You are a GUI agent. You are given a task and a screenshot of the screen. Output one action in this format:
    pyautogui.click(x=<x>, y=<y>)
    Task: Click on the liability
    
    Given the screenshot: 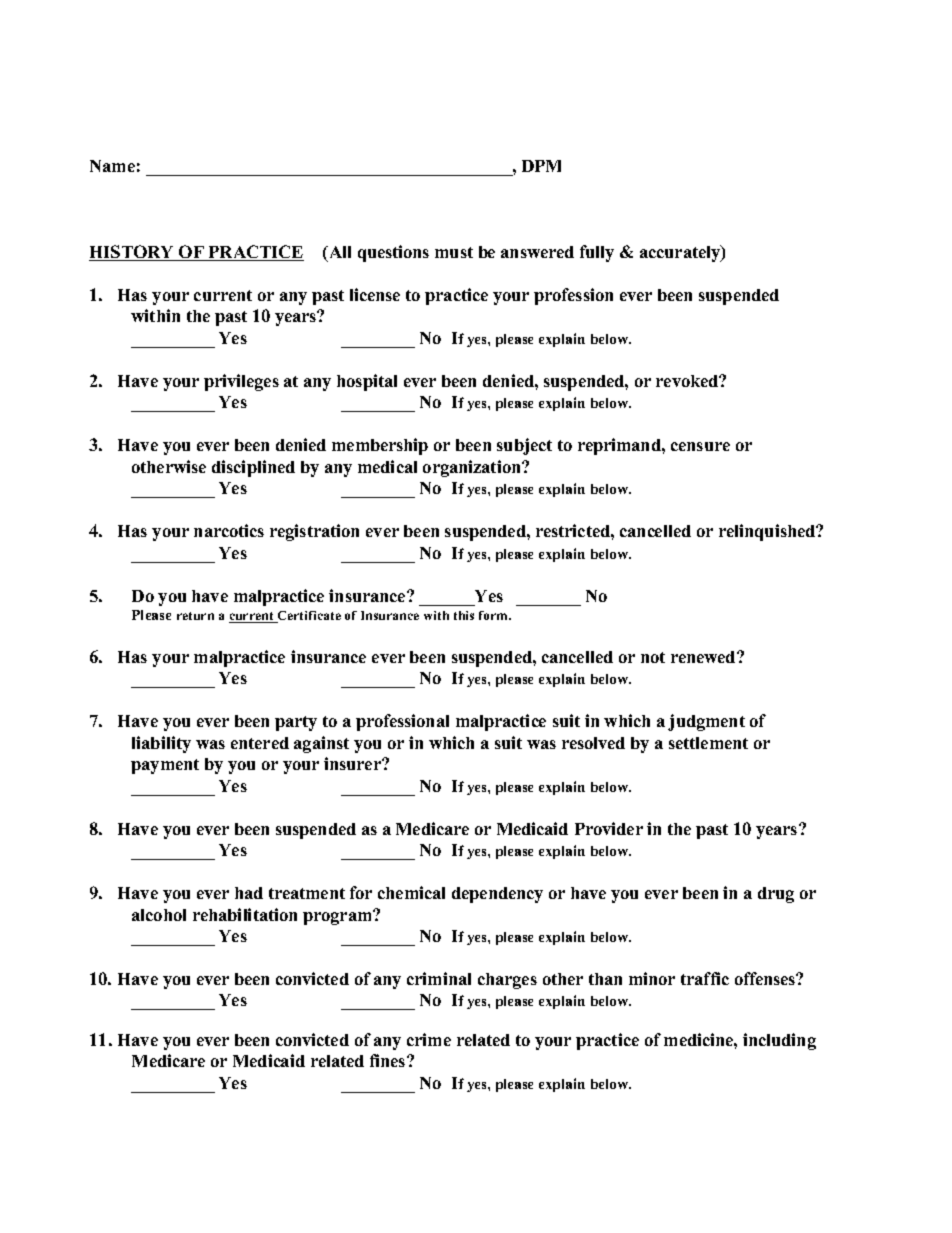 What is the action you would take?
    pyautogui.click(x=161, y=744)
